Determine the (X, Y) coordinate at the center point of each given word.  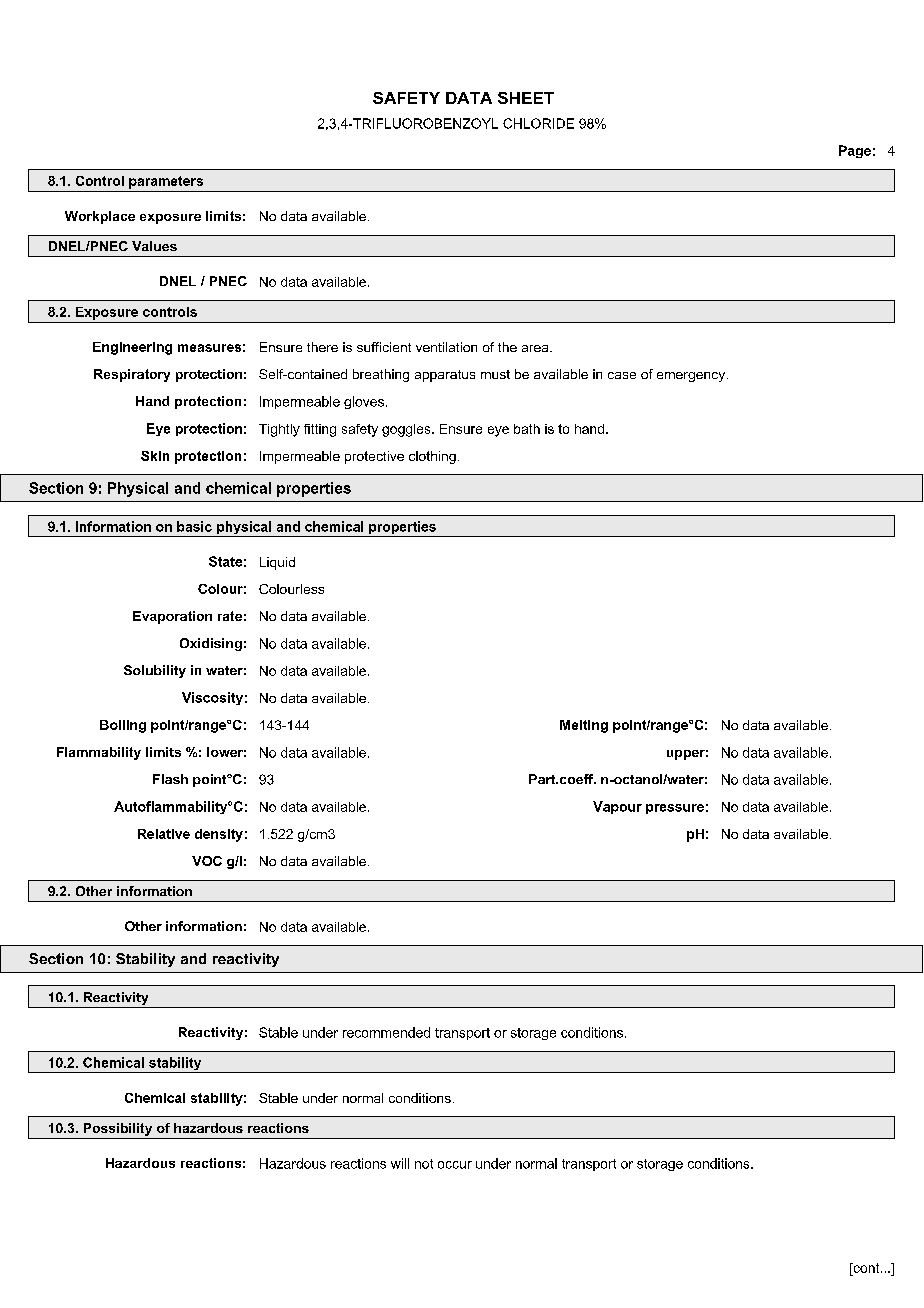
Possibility (118, 1129)
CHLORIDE (538, 123)
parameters (166, 182)
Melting (584, 726)
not (424, 1164)
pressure (675, 809)
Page (855, 151)
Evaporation (172, 617)
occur (455, 1165)
